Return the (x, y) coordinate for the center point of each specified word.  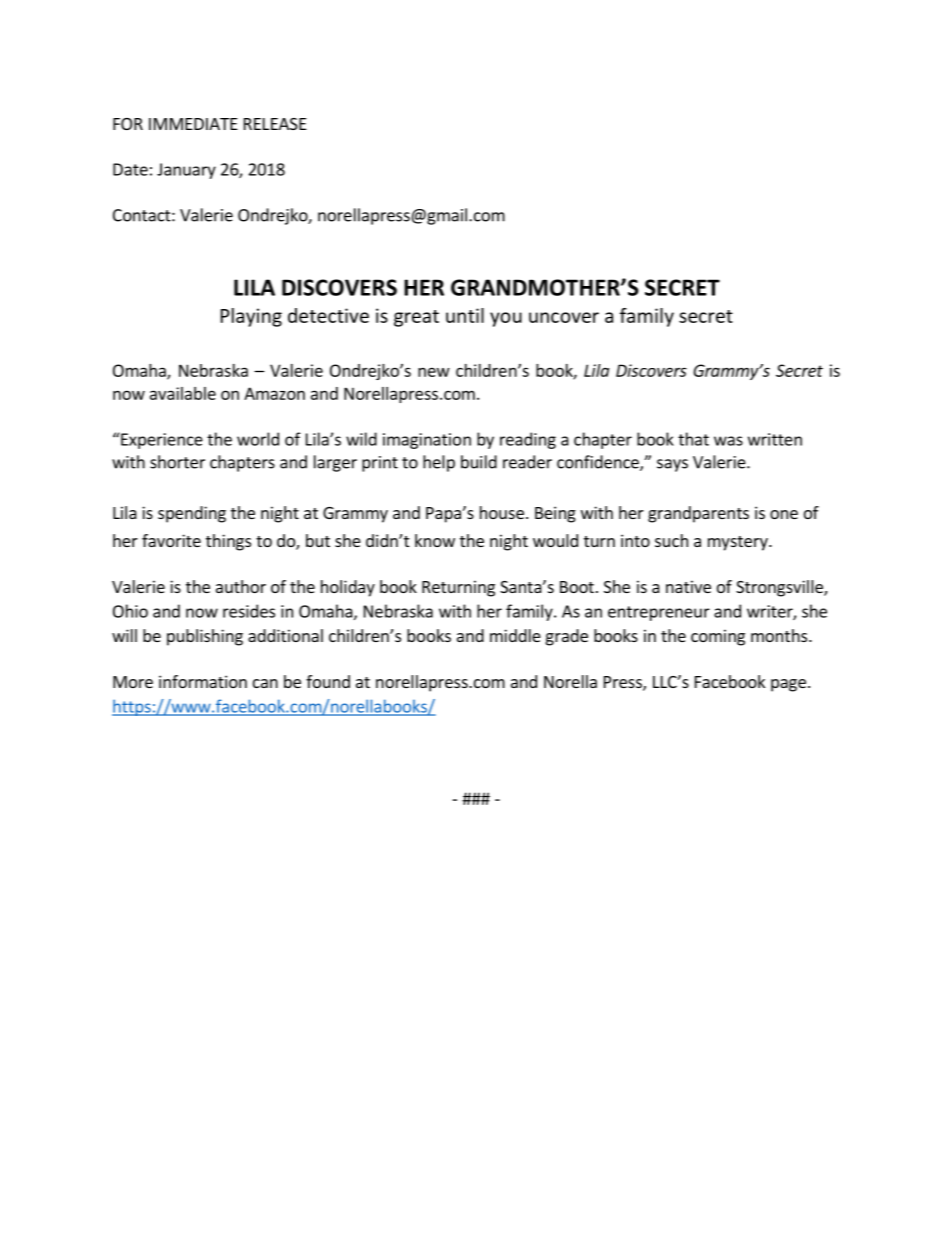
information (203, 681)
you (506, 319)
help (439, 463)
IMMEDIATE (193, 124)
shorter (177, 462)
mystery (739, 543)
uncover (564, 317)
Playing (251, 317)
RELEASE (275, 124)
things (228, 542)
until (465, 315)
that (693, 439)
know (435, 540)
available (183, 393)
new (434, 372)
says (672, 465)
